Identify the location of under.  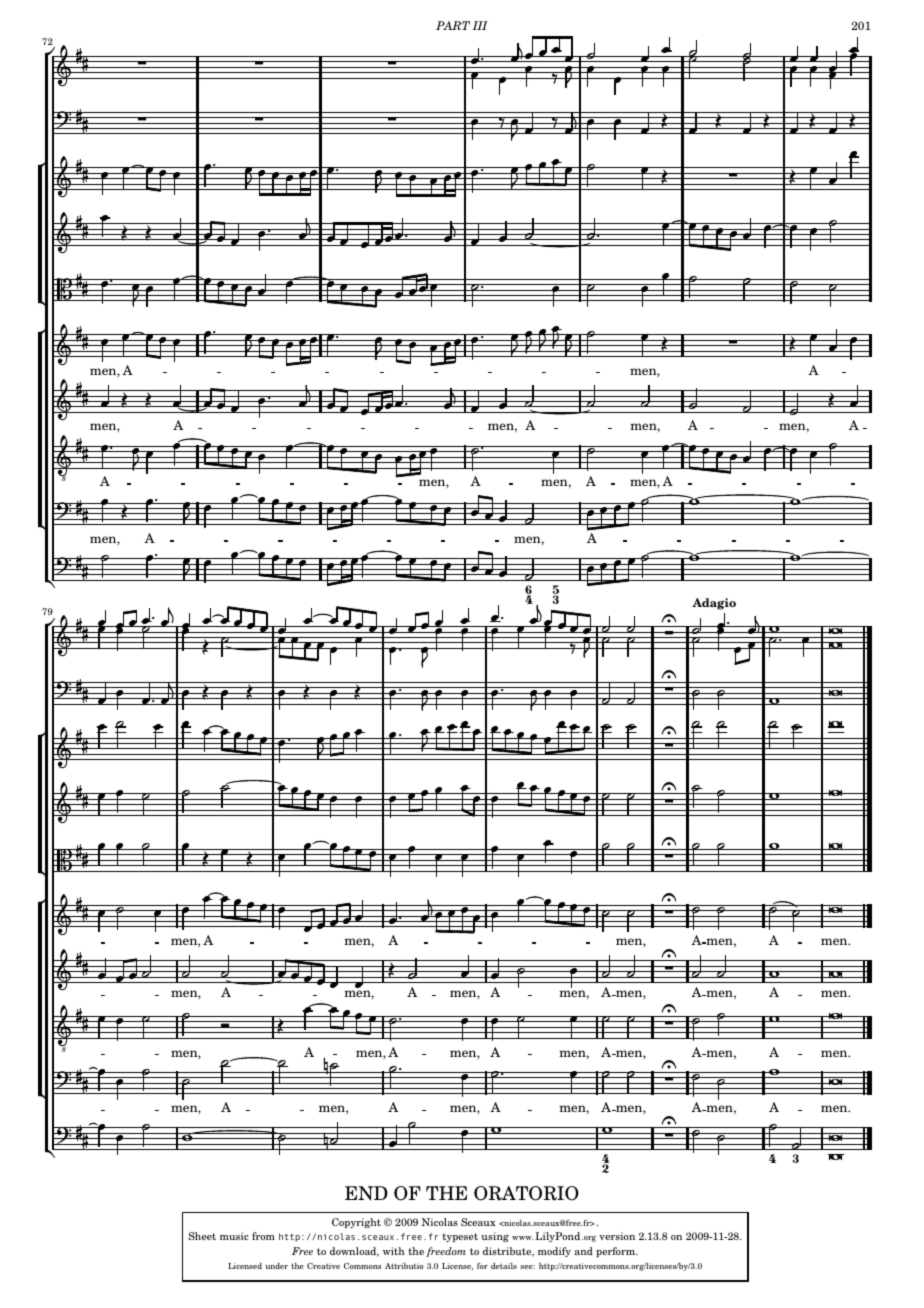
(276, 1266).
